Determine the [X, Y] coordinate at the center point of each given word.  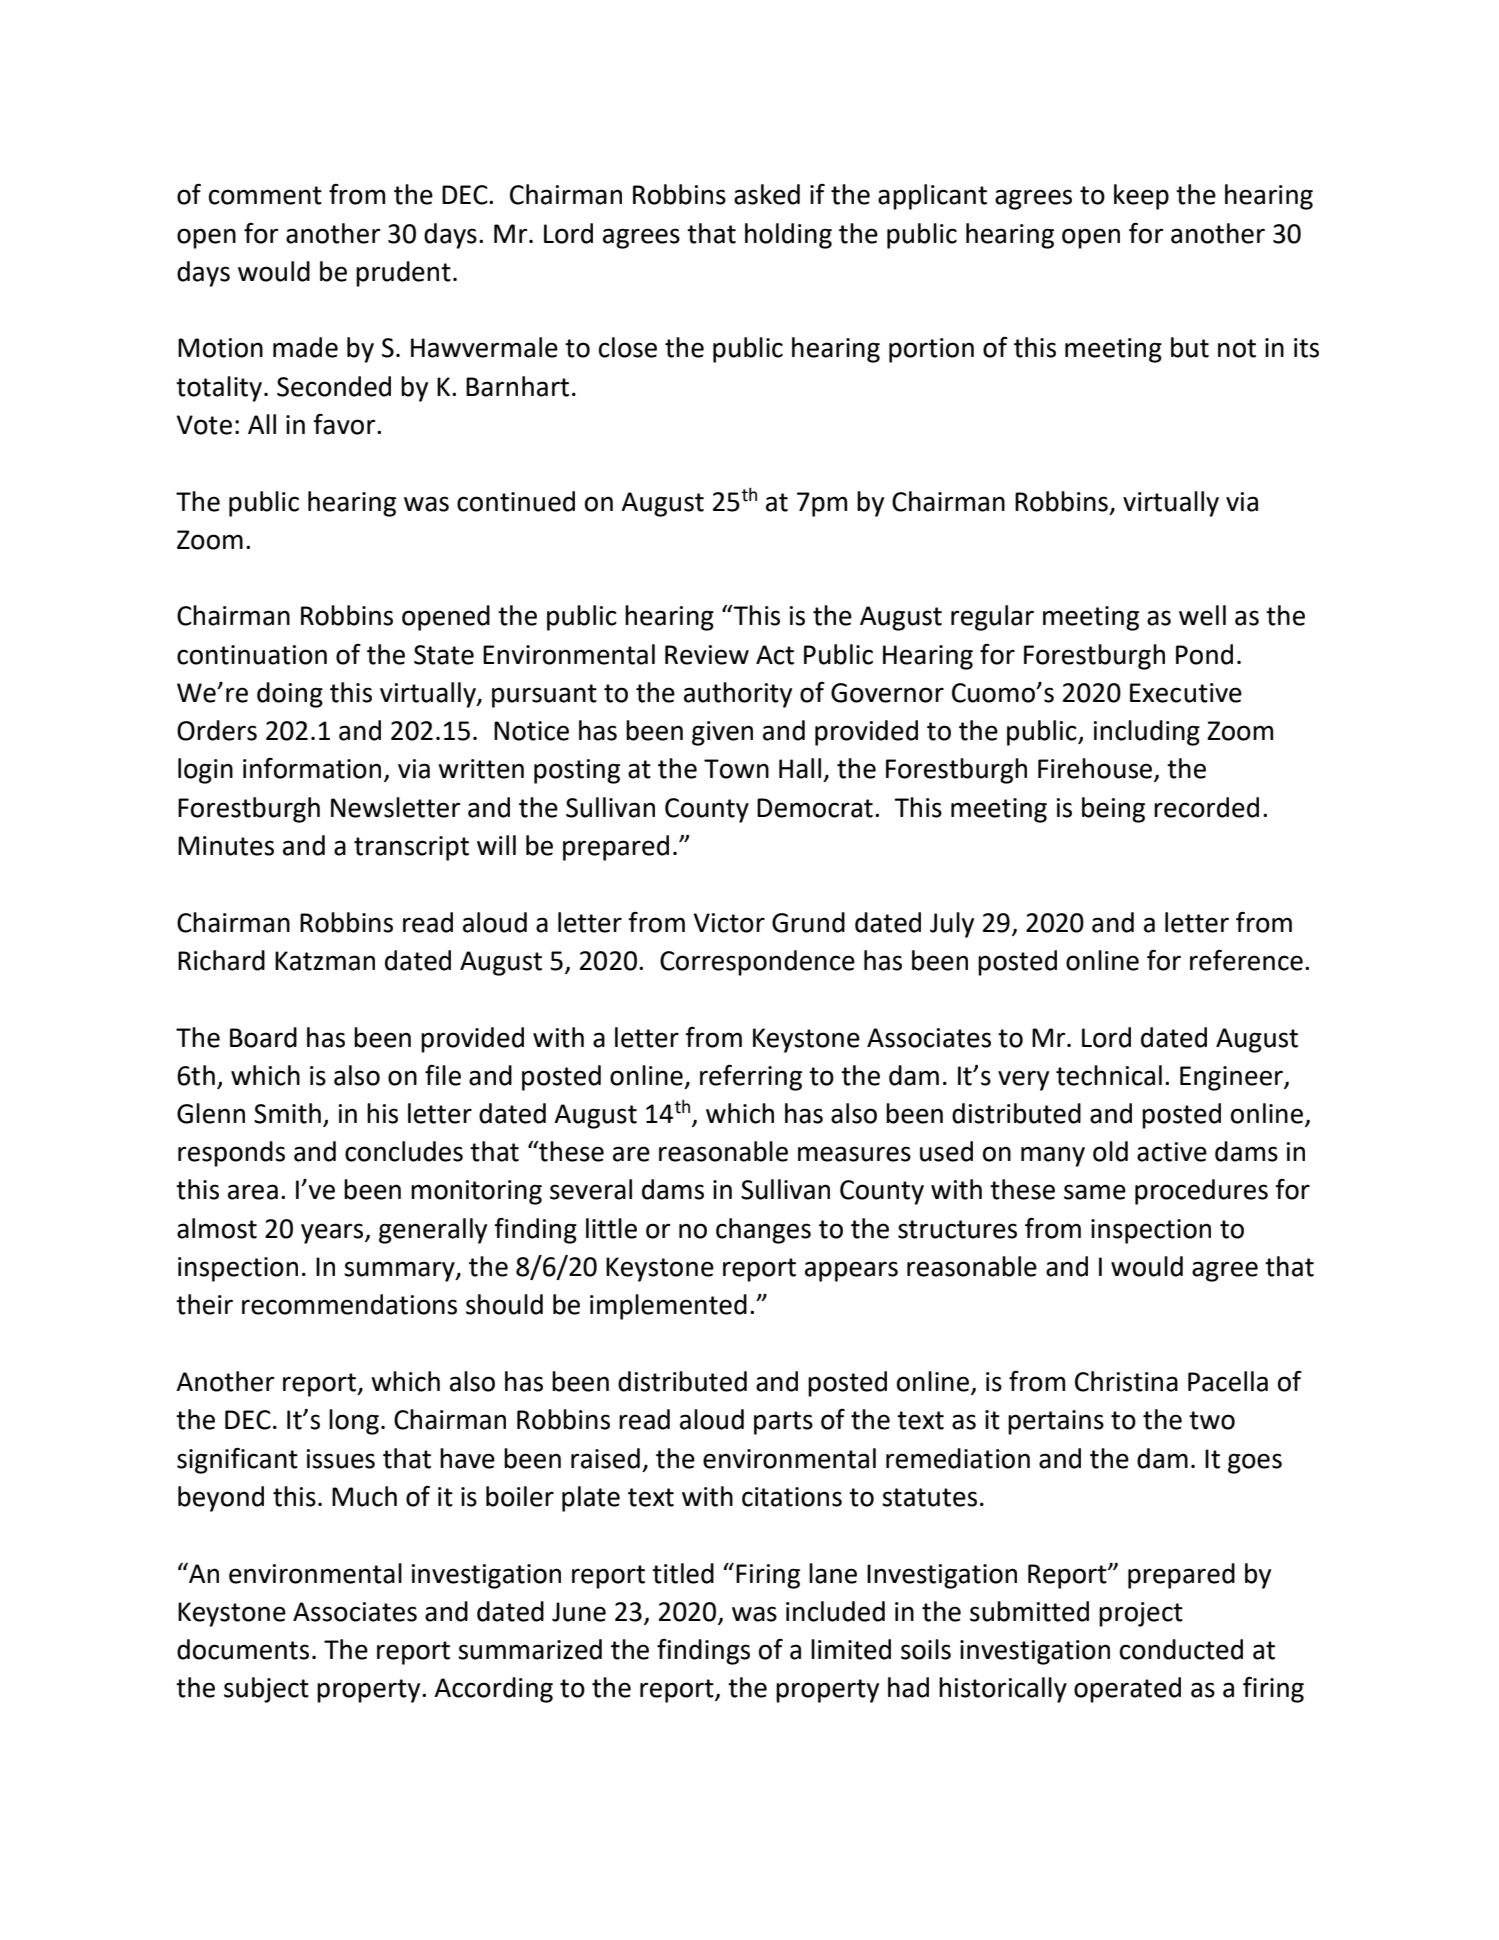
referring [751, 1077]
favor [345, 424]
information [312, 768]
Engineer [1232, 1078]
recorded [1206, 807]
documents [243, 1649]
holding [788, 236]
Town [736, 769]
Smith [287, 1113]
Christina [1126, 1381]
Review [707, 655]
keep [1141, 197]
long [354, 1422]
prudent [403, 274]
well [1202, 615]
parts [783, 1423]
